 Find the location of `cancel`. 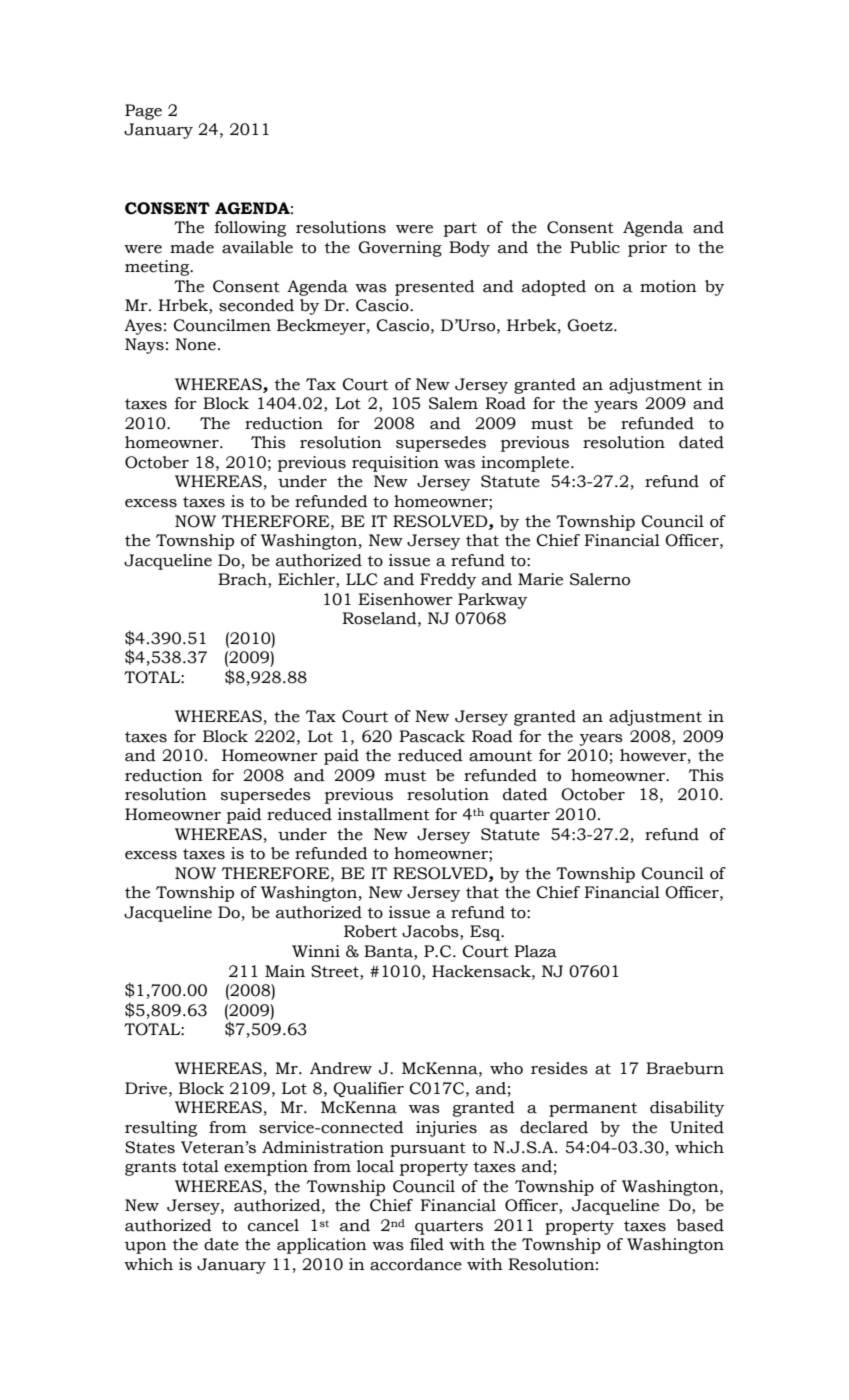

cancel is located at coordinates (273, 1225).
